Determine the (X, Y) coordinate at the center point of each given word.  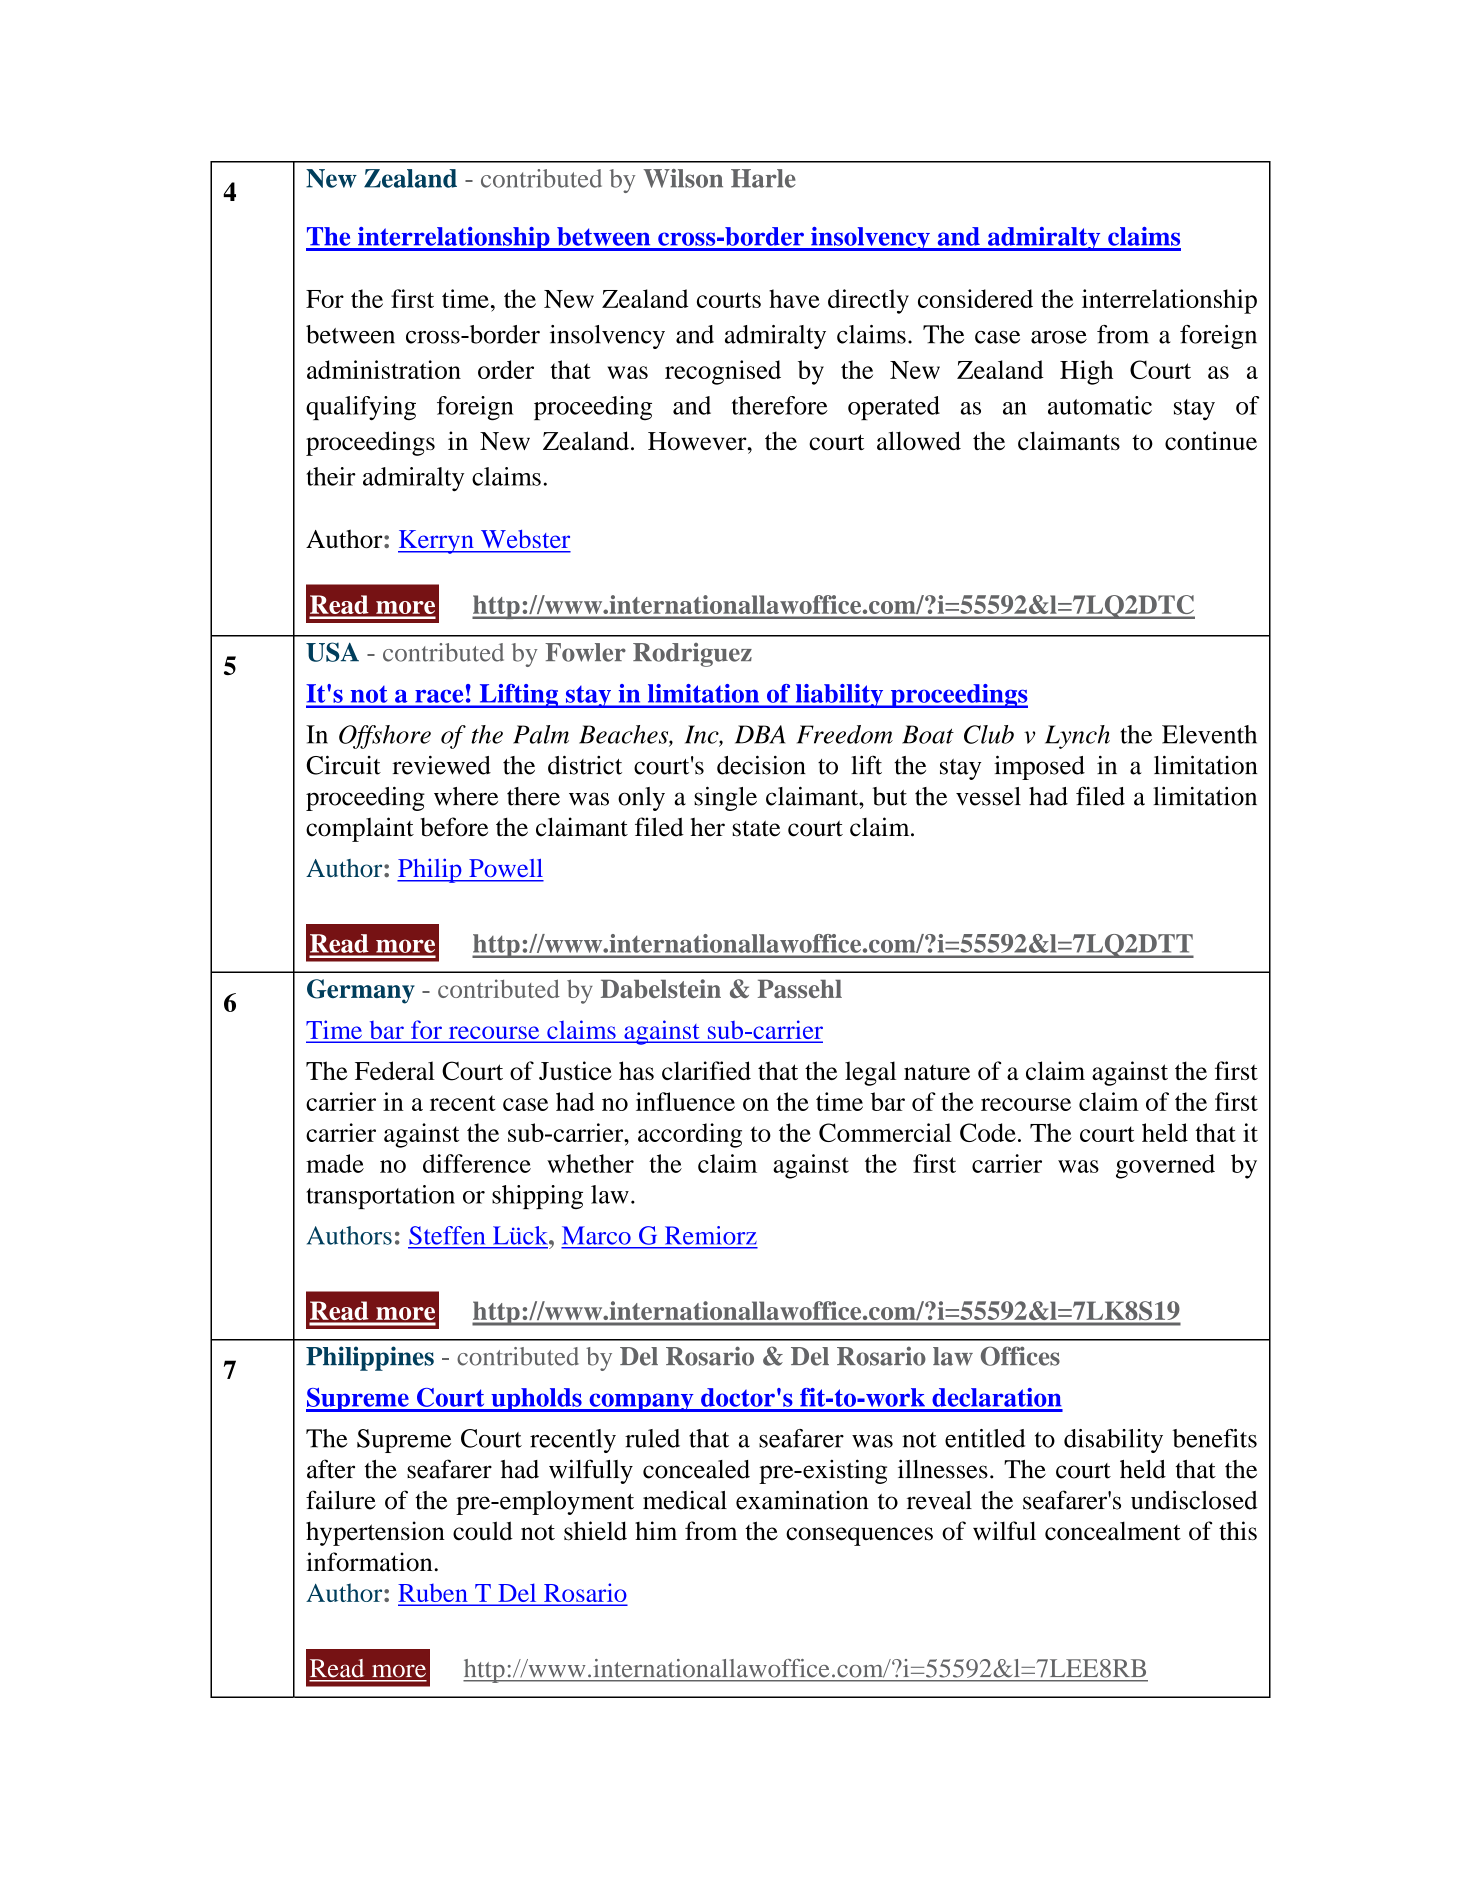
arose (1059, 337)
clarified (706, 1070)
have (794, 298)
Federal (395, 1070)
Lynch (1077, 737)
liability (839, 696)
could (483, 1531)
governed (1165, 1166)
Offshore (385, 737)
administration (384, 369)
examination (802, 1500)
